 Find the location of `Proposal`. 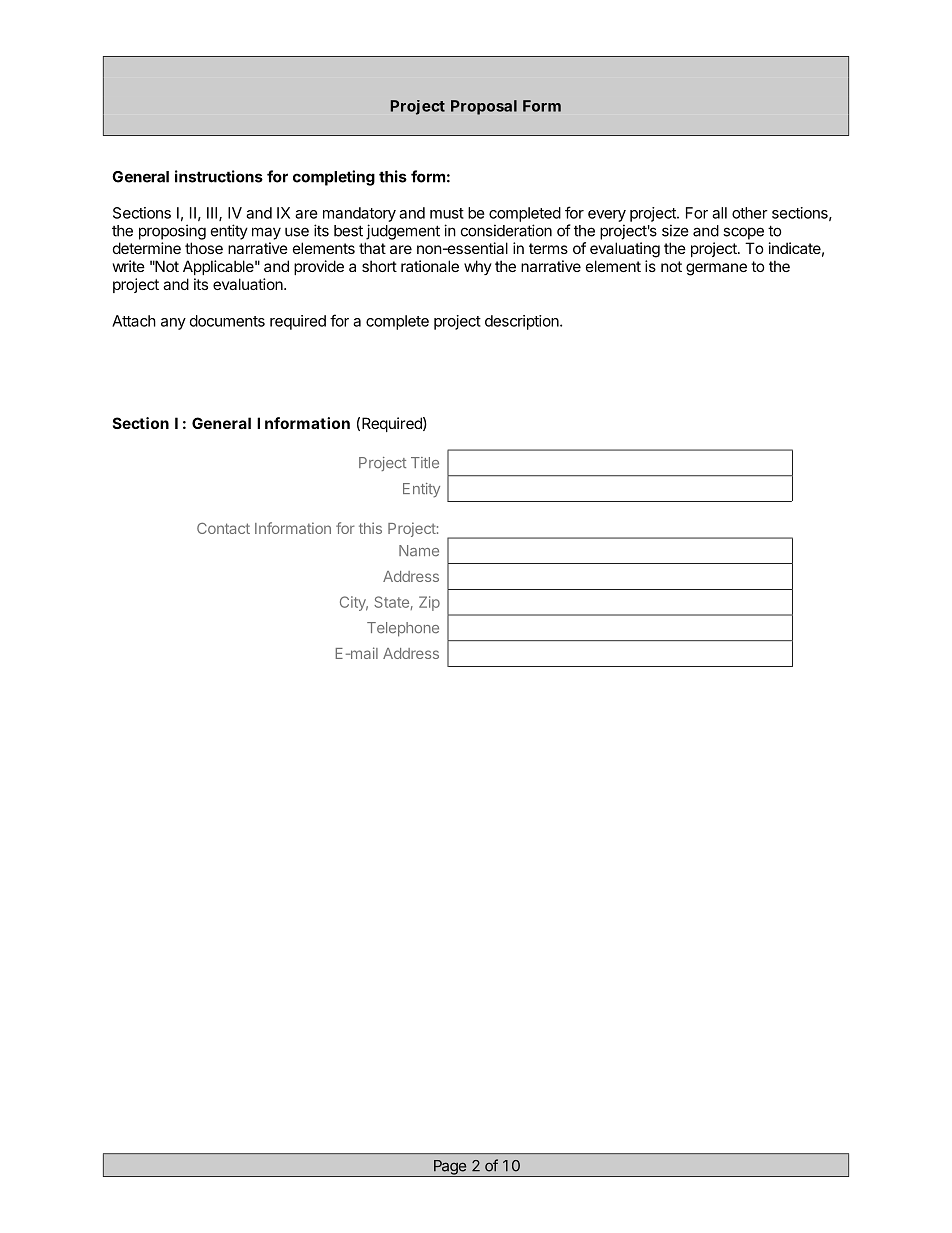

Proposal is located at coordinates (484, 107).
